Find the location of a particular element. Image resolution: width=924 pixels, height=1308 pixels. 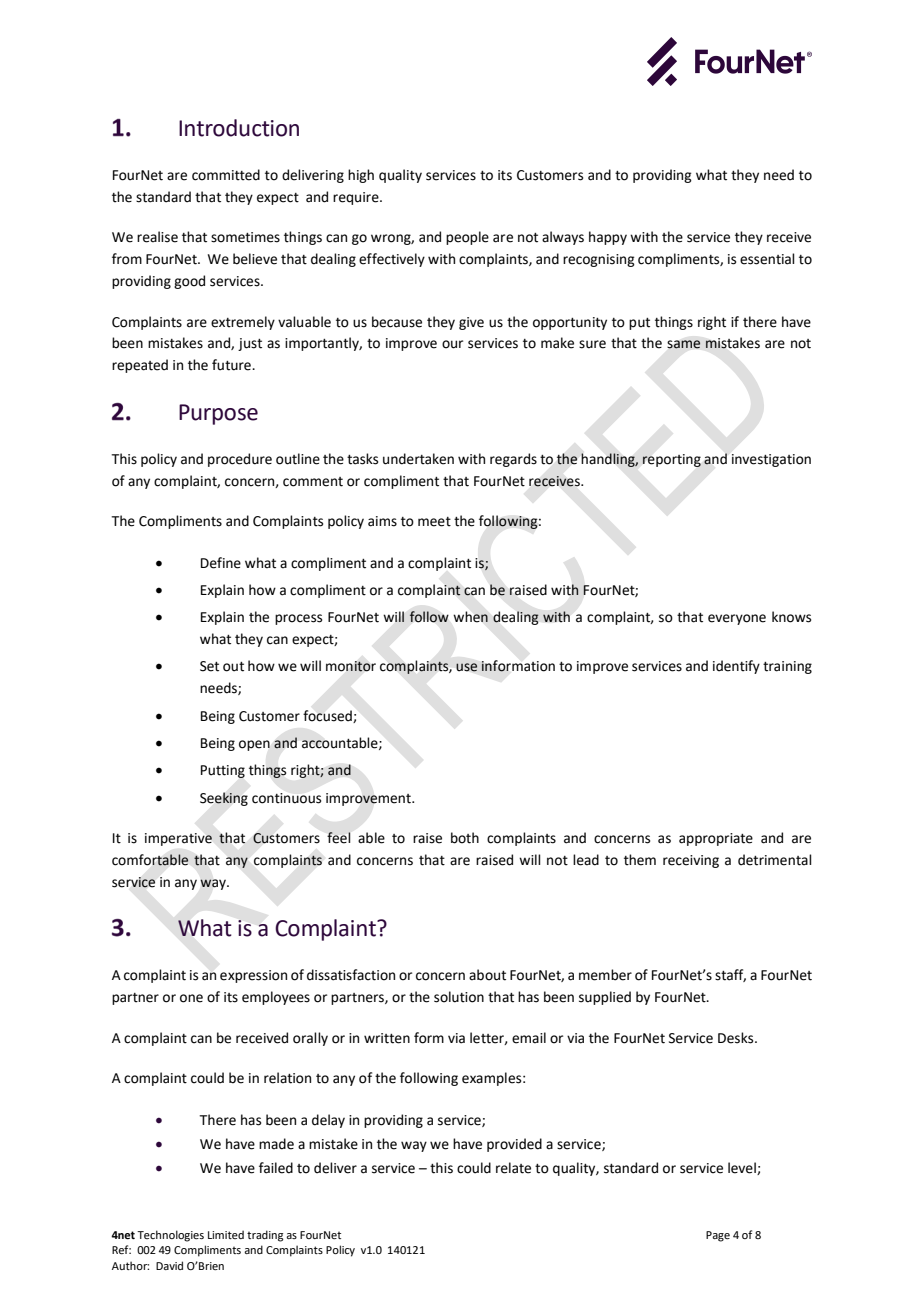

Limited is located at coordinates (226, 1234).
